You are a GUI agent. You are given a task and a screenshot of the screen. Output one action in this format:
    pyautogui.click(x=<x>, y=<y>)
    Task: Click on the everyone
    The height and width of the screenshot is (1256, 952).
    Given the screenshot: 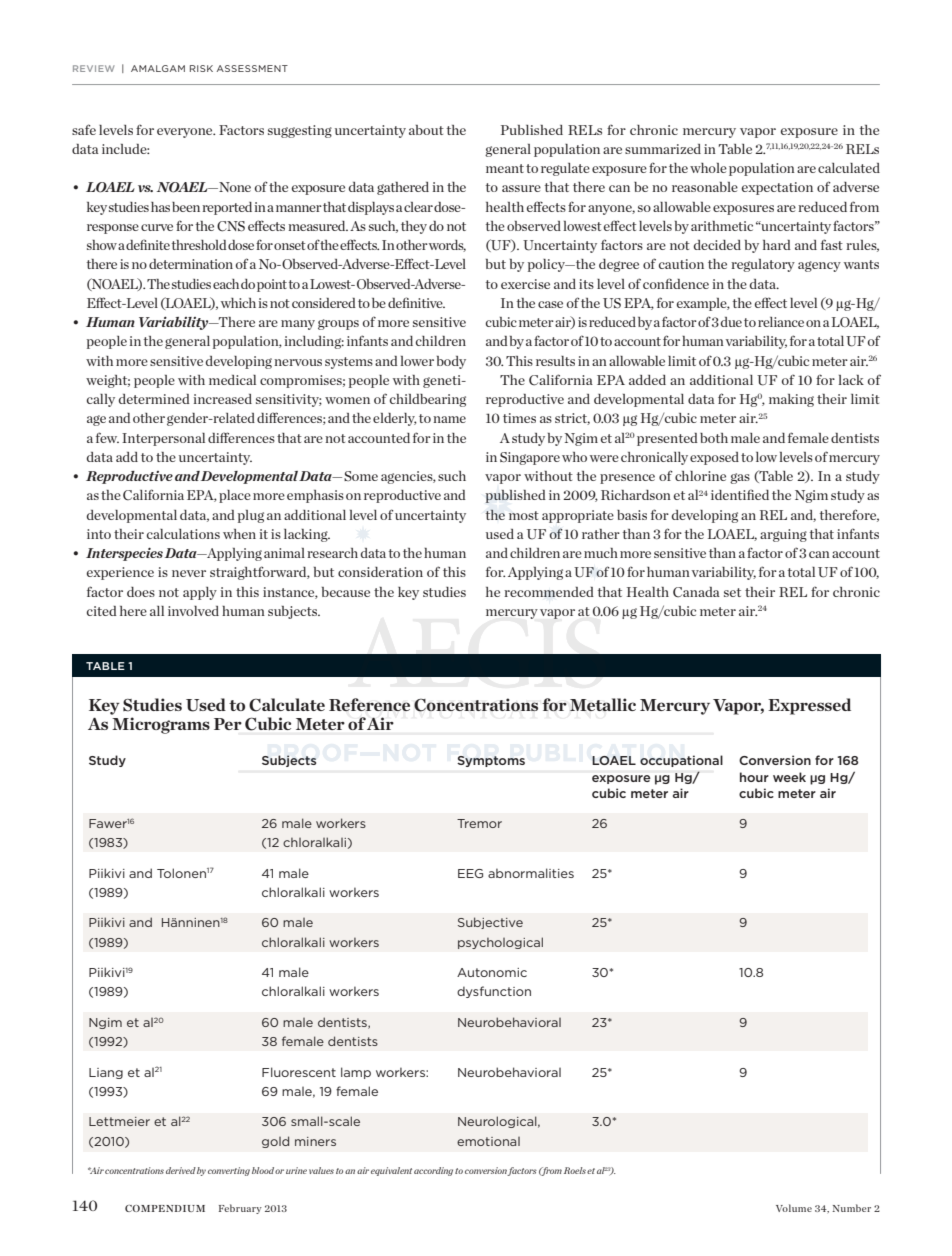 What is the action you would take?
    pyautogui.click(x=186, y=133)
